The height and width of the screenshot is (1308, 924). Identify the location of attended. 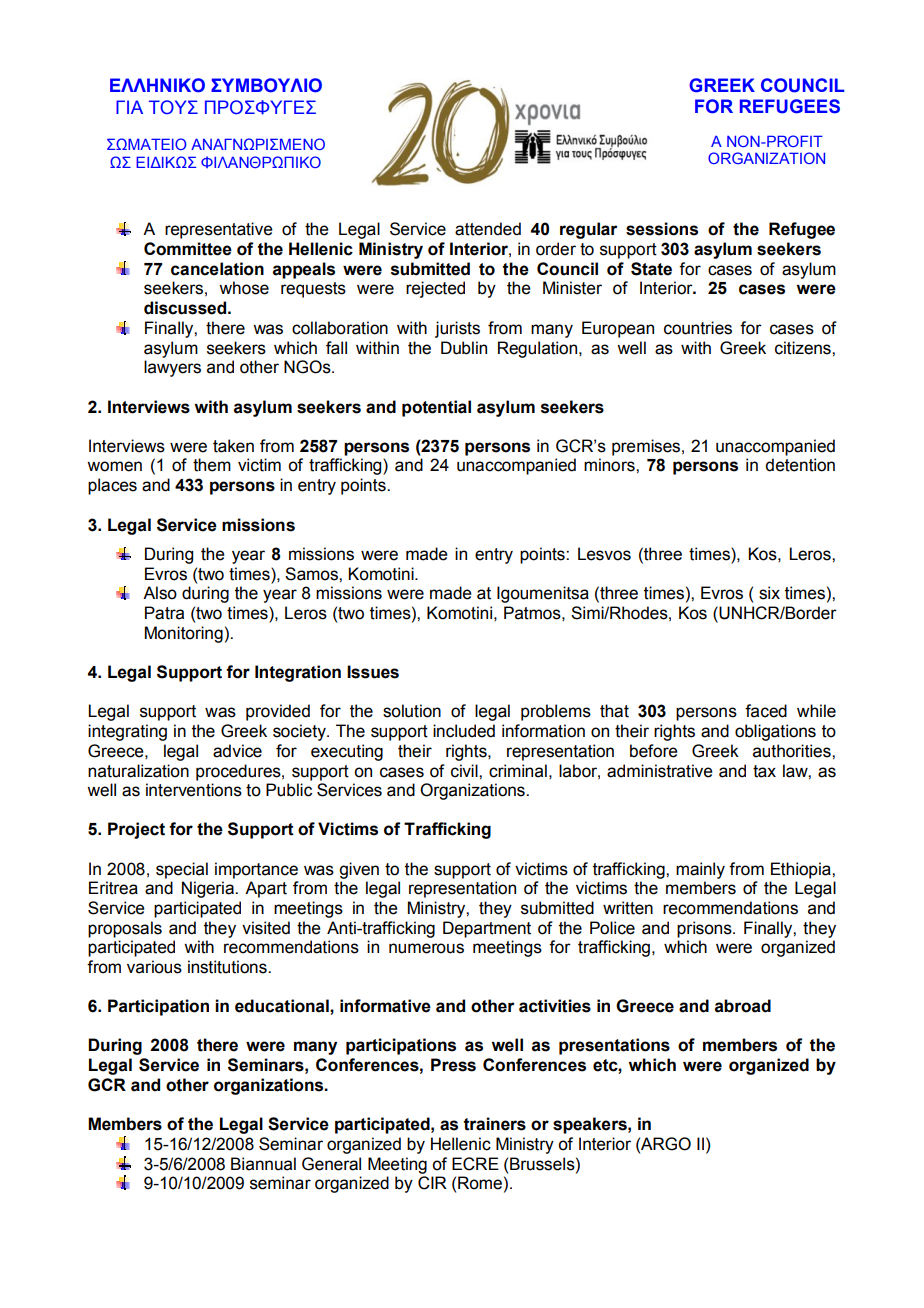
(488, 229).
